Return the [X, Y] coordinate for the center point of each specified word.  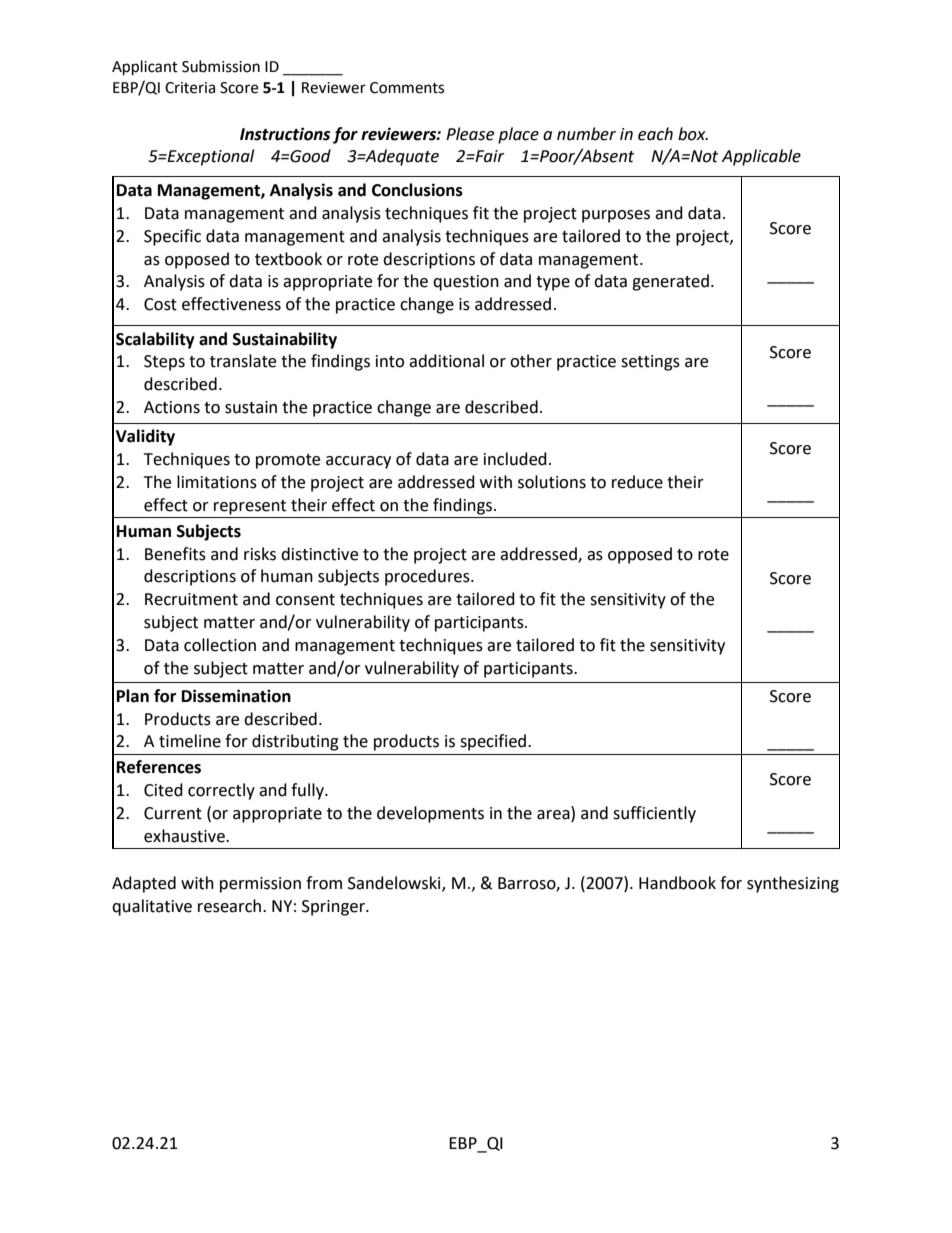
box [693, 134]
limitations [217, 482]
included [515, 459]
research [229, 906]
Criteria [190, 88]
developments [430, 814]
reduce [637, 482]
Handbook [677, 883]
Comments [407, 88]
